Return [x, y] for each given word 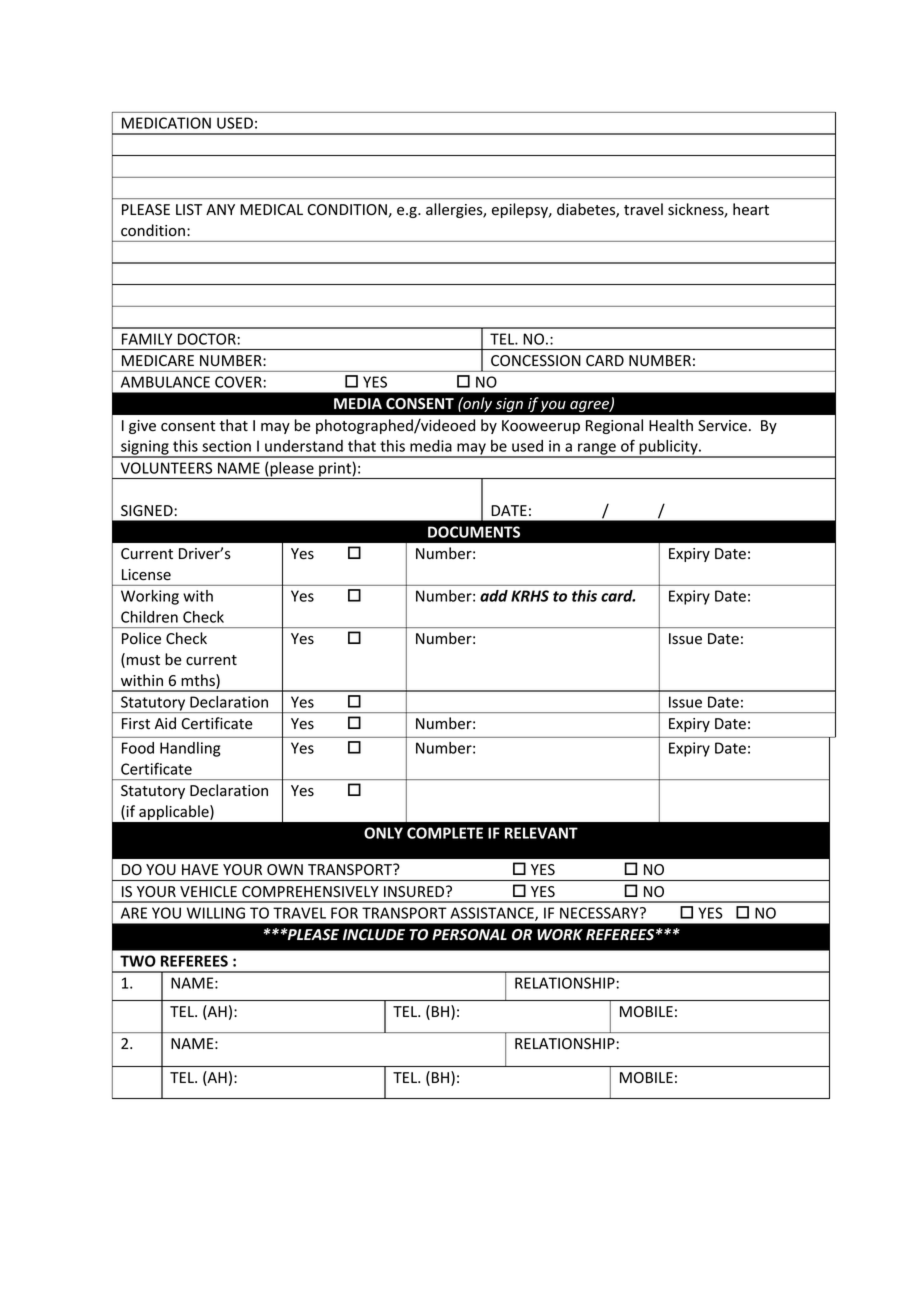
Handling [190, 749]
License [146, 575]
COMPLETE [445, 833]
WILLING [216, 913]
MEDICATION [166, 123]
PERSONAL [469, 934]
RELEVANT [541, 833]
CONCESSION [536, 360]
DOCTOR [207, 339]
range [597, 450]
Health [671, 425]
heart [751, 209]
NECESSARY [600, 913]
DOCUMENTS [474, 532]
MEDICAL [271, 209]
